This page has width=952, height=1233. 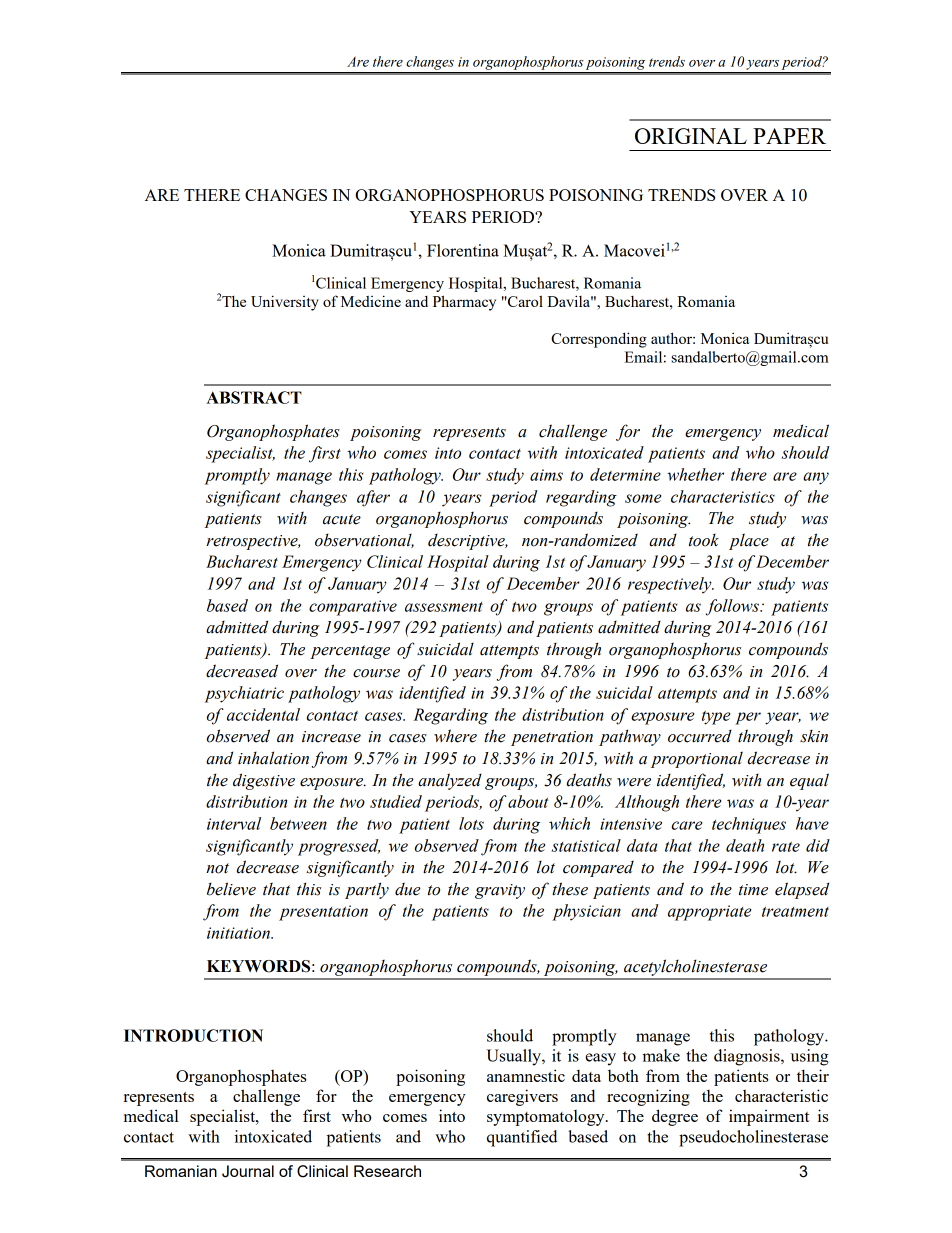 I want to click on University, so click(x=285, y=303).
